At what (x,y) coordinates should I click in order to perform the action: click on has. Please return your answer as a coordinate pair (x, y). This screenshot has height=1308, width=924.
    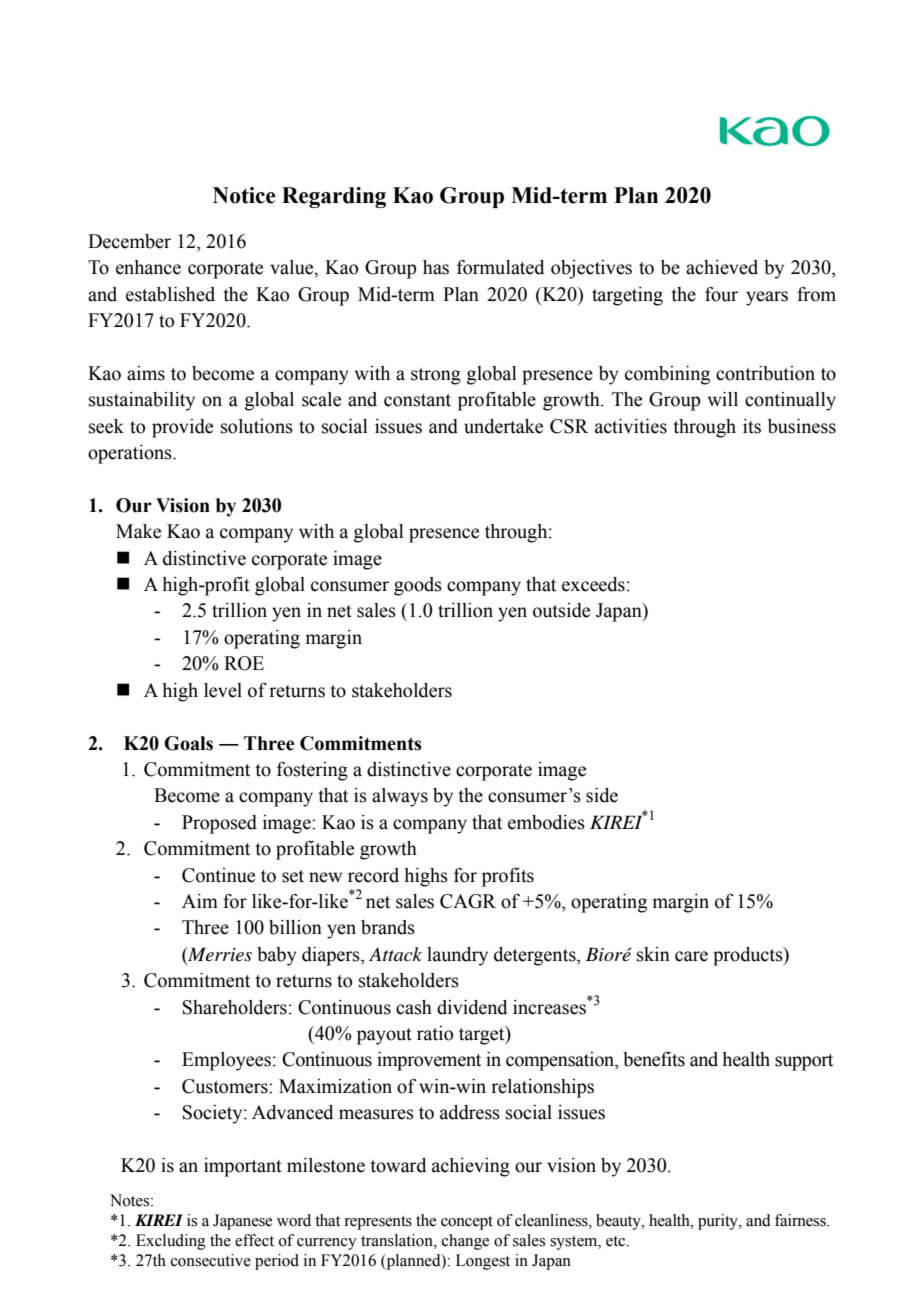
    Looking at the image, I should click on (436, 267).
